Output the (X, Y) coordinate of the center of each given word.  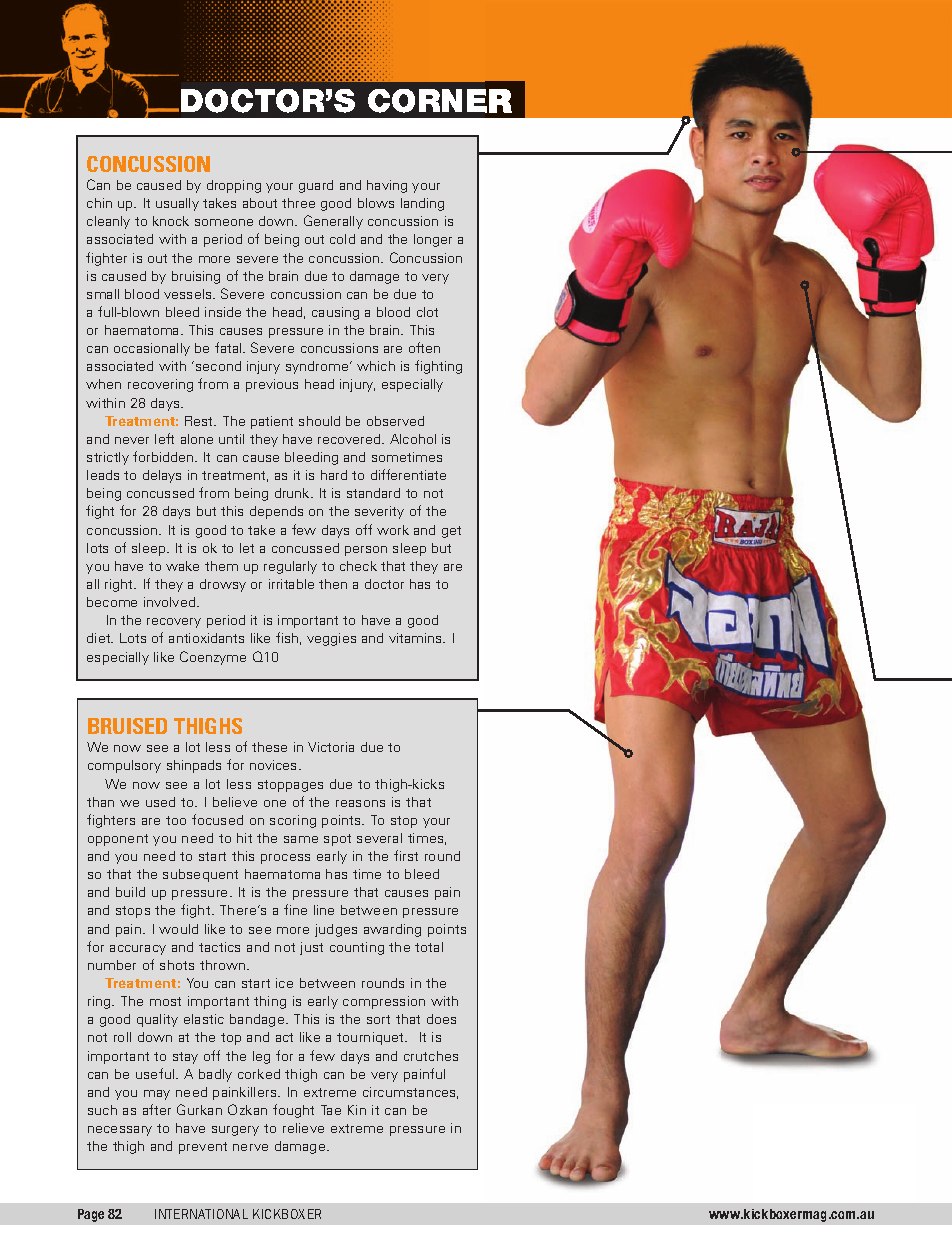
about (260, 203)
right (120, 585)
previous (272, 385)
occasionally (152, 349)
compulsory (124, 766)
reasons (360, 803)
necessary (120, 1131)
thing (270, 1002)
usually (177, 204)
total (429, 947)
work (393, 530)
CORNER (440, 101)
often (424, 347)
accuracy (138, 950)
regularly (290, 567)
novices (275, 765)
